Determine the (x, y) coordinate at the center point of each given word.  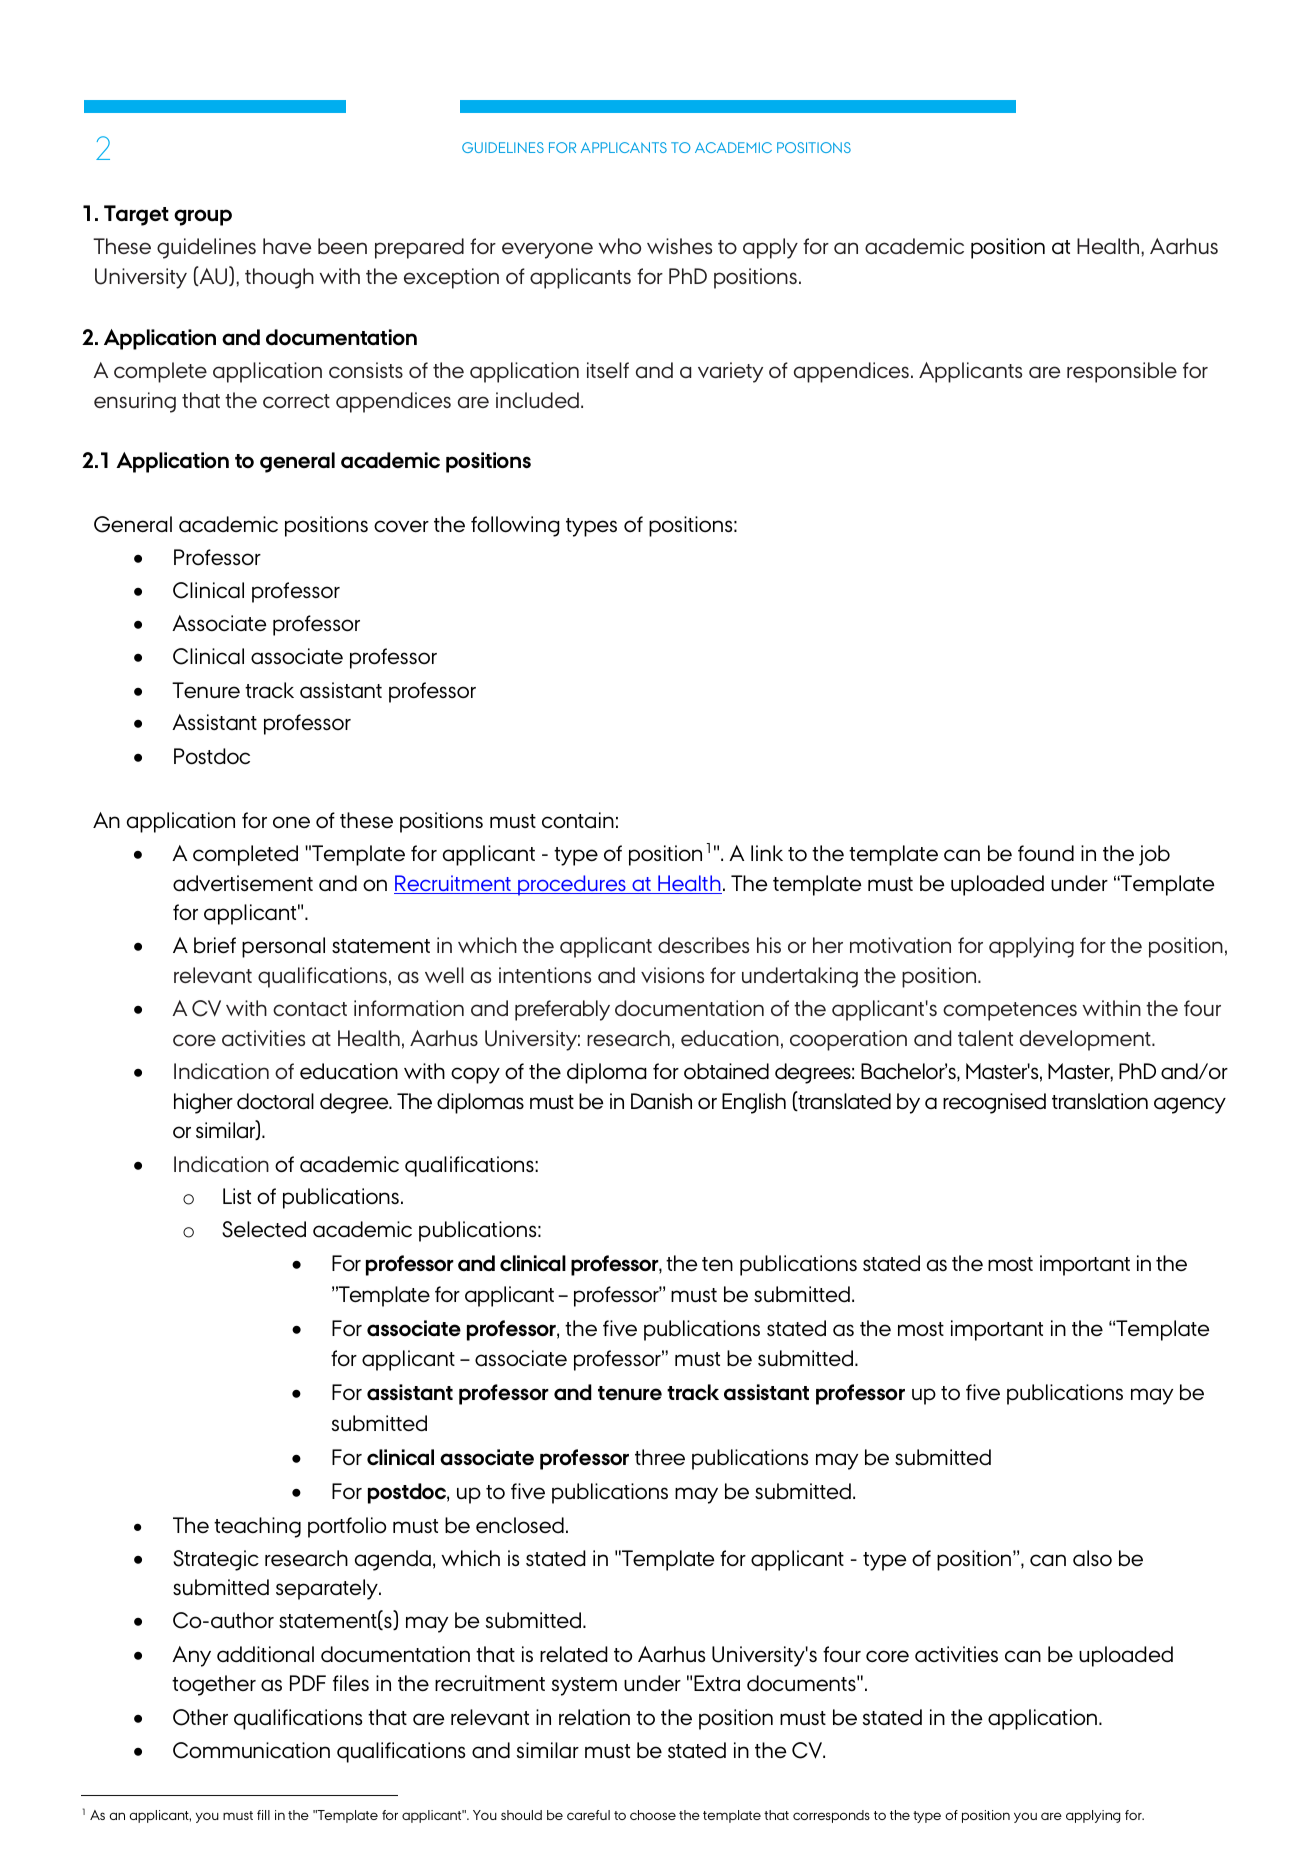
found (1046, 853)
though (279, 278)
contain (578, 820)
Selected (264, 1229)
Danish (661, 1101)
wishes (679, 246)
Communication (251, 1750)
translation (1100, 1101)
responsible (1122, 372)
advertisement (243, 883)
